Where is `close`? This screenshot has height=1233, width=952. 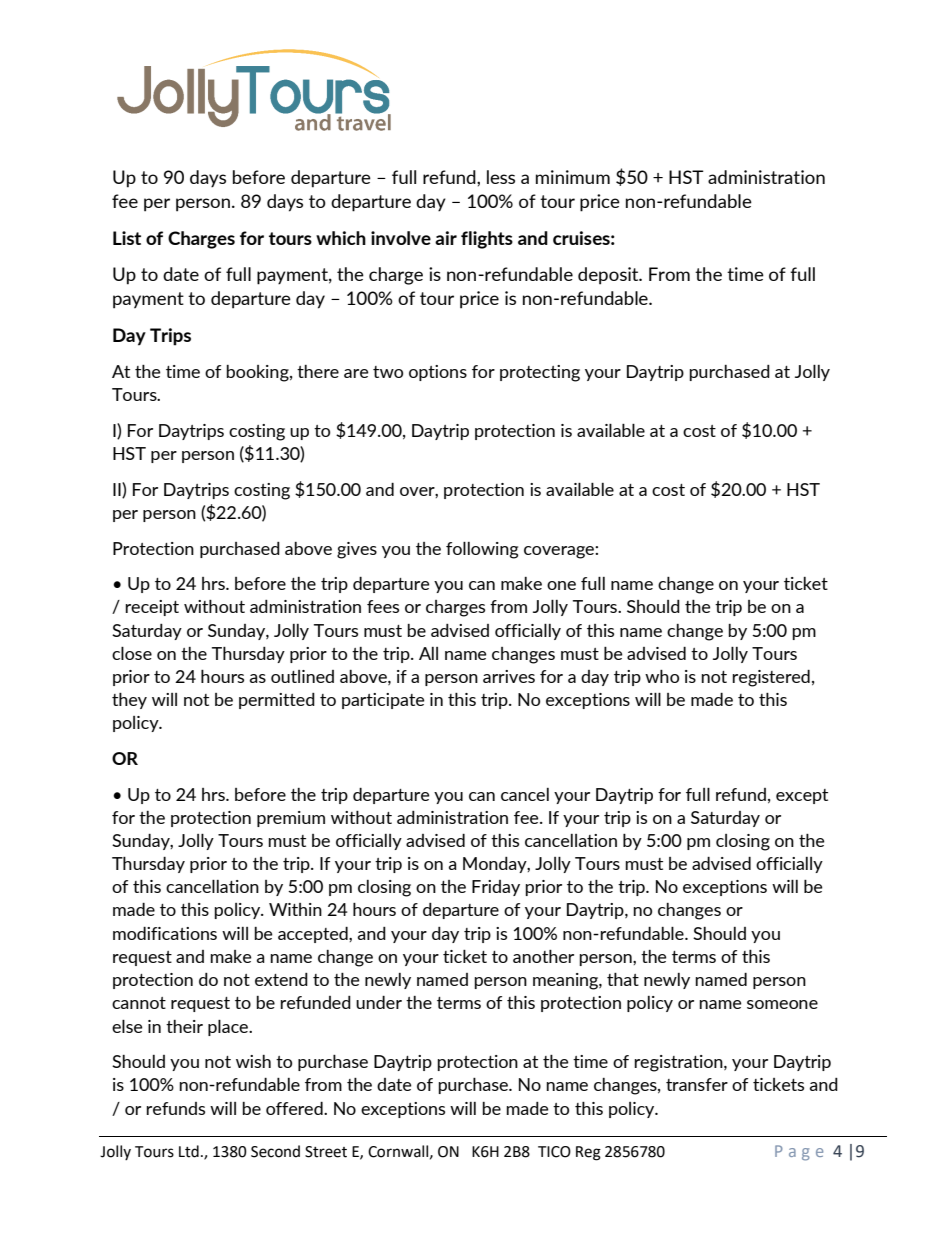
close is located at coordinates (132, 653).
